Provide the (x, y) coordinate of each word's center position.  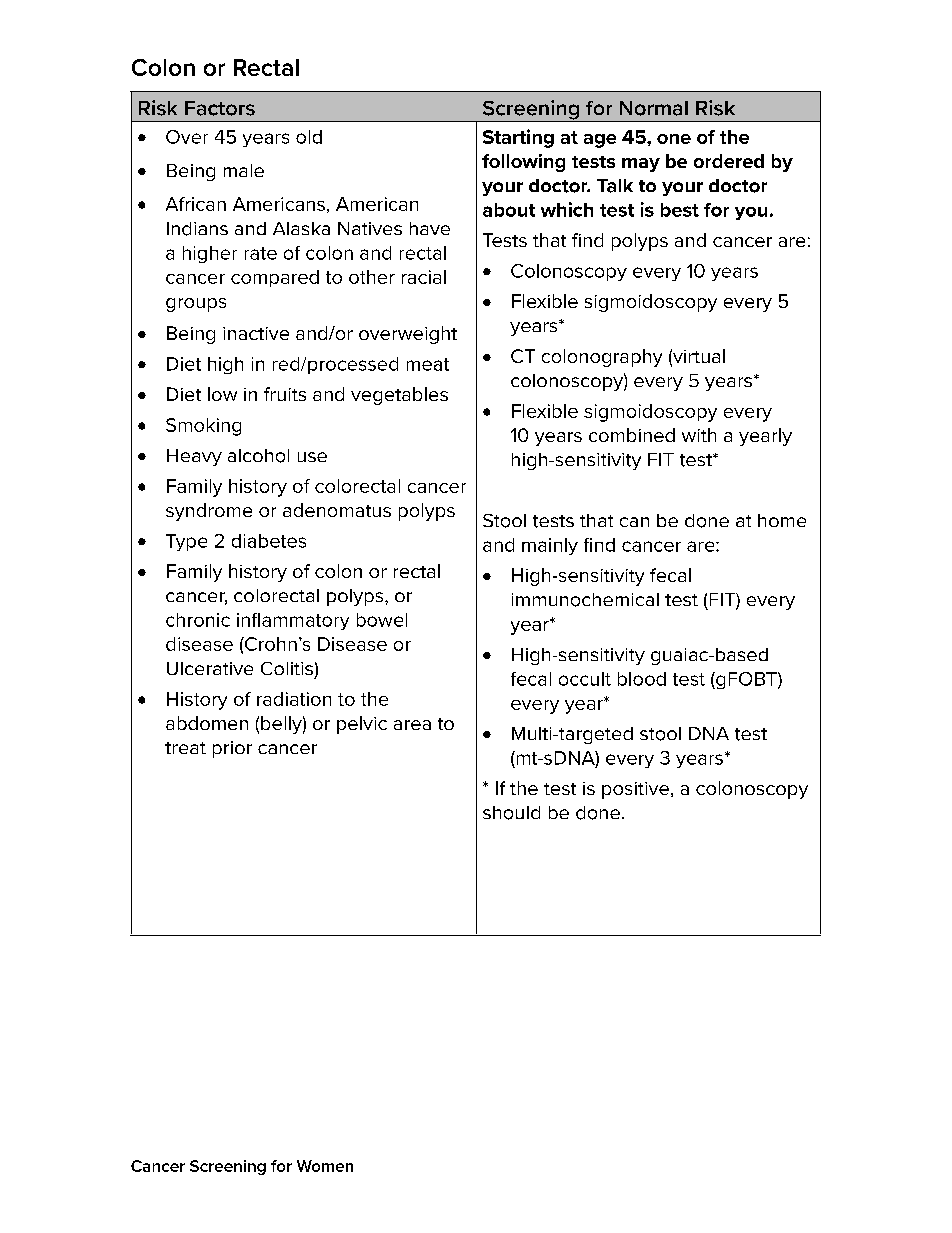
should (511, 813)
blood (642, 679)
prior (232, 749)
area (412, 725)
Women (325, 1166)
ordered (729, 161)
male (244, 170)
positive (635, 790)
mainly (550, 546)
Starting (518, 138)
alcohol (258, 456)
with (699, 435)
